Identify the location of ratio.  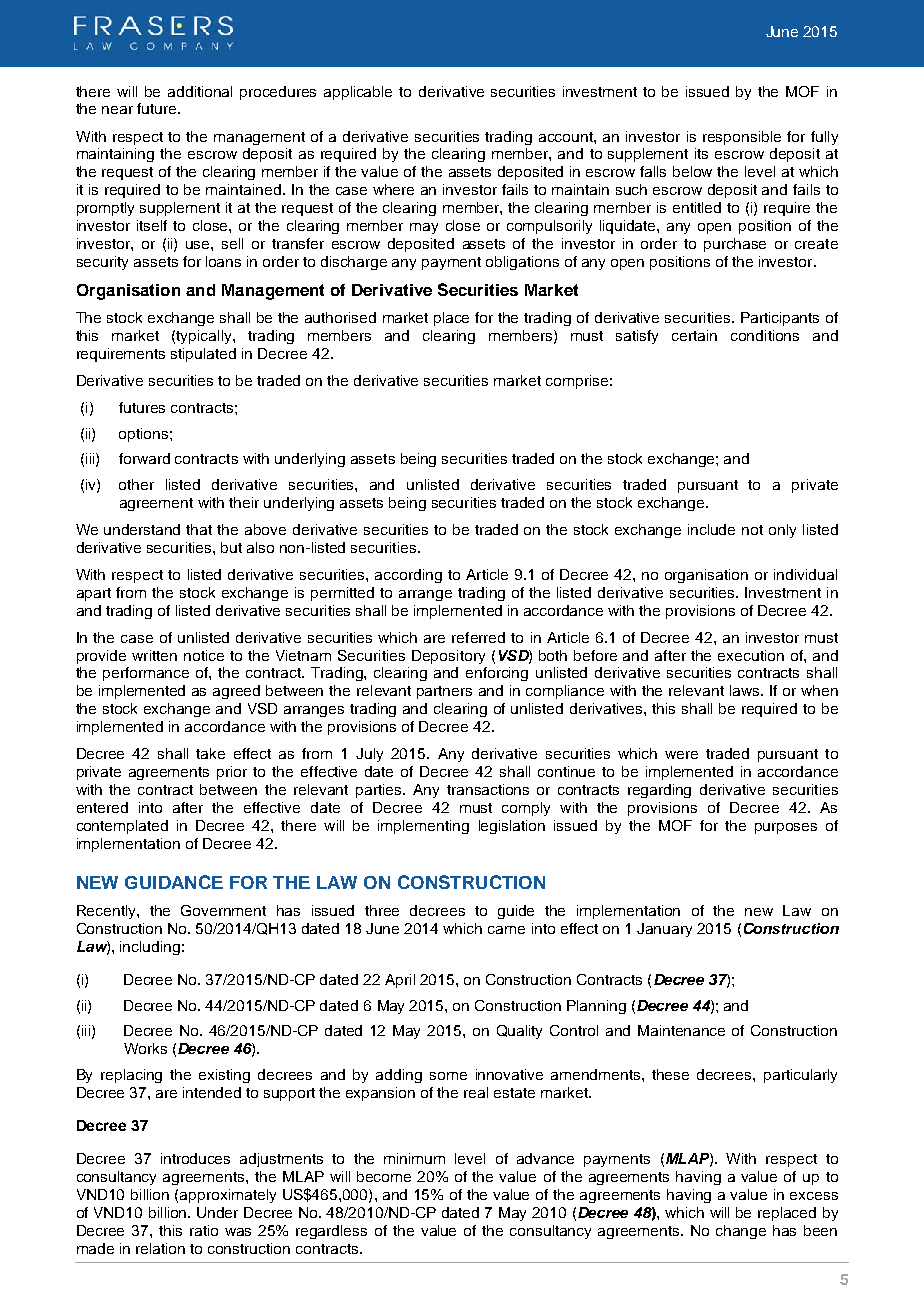
(204, 1230).
